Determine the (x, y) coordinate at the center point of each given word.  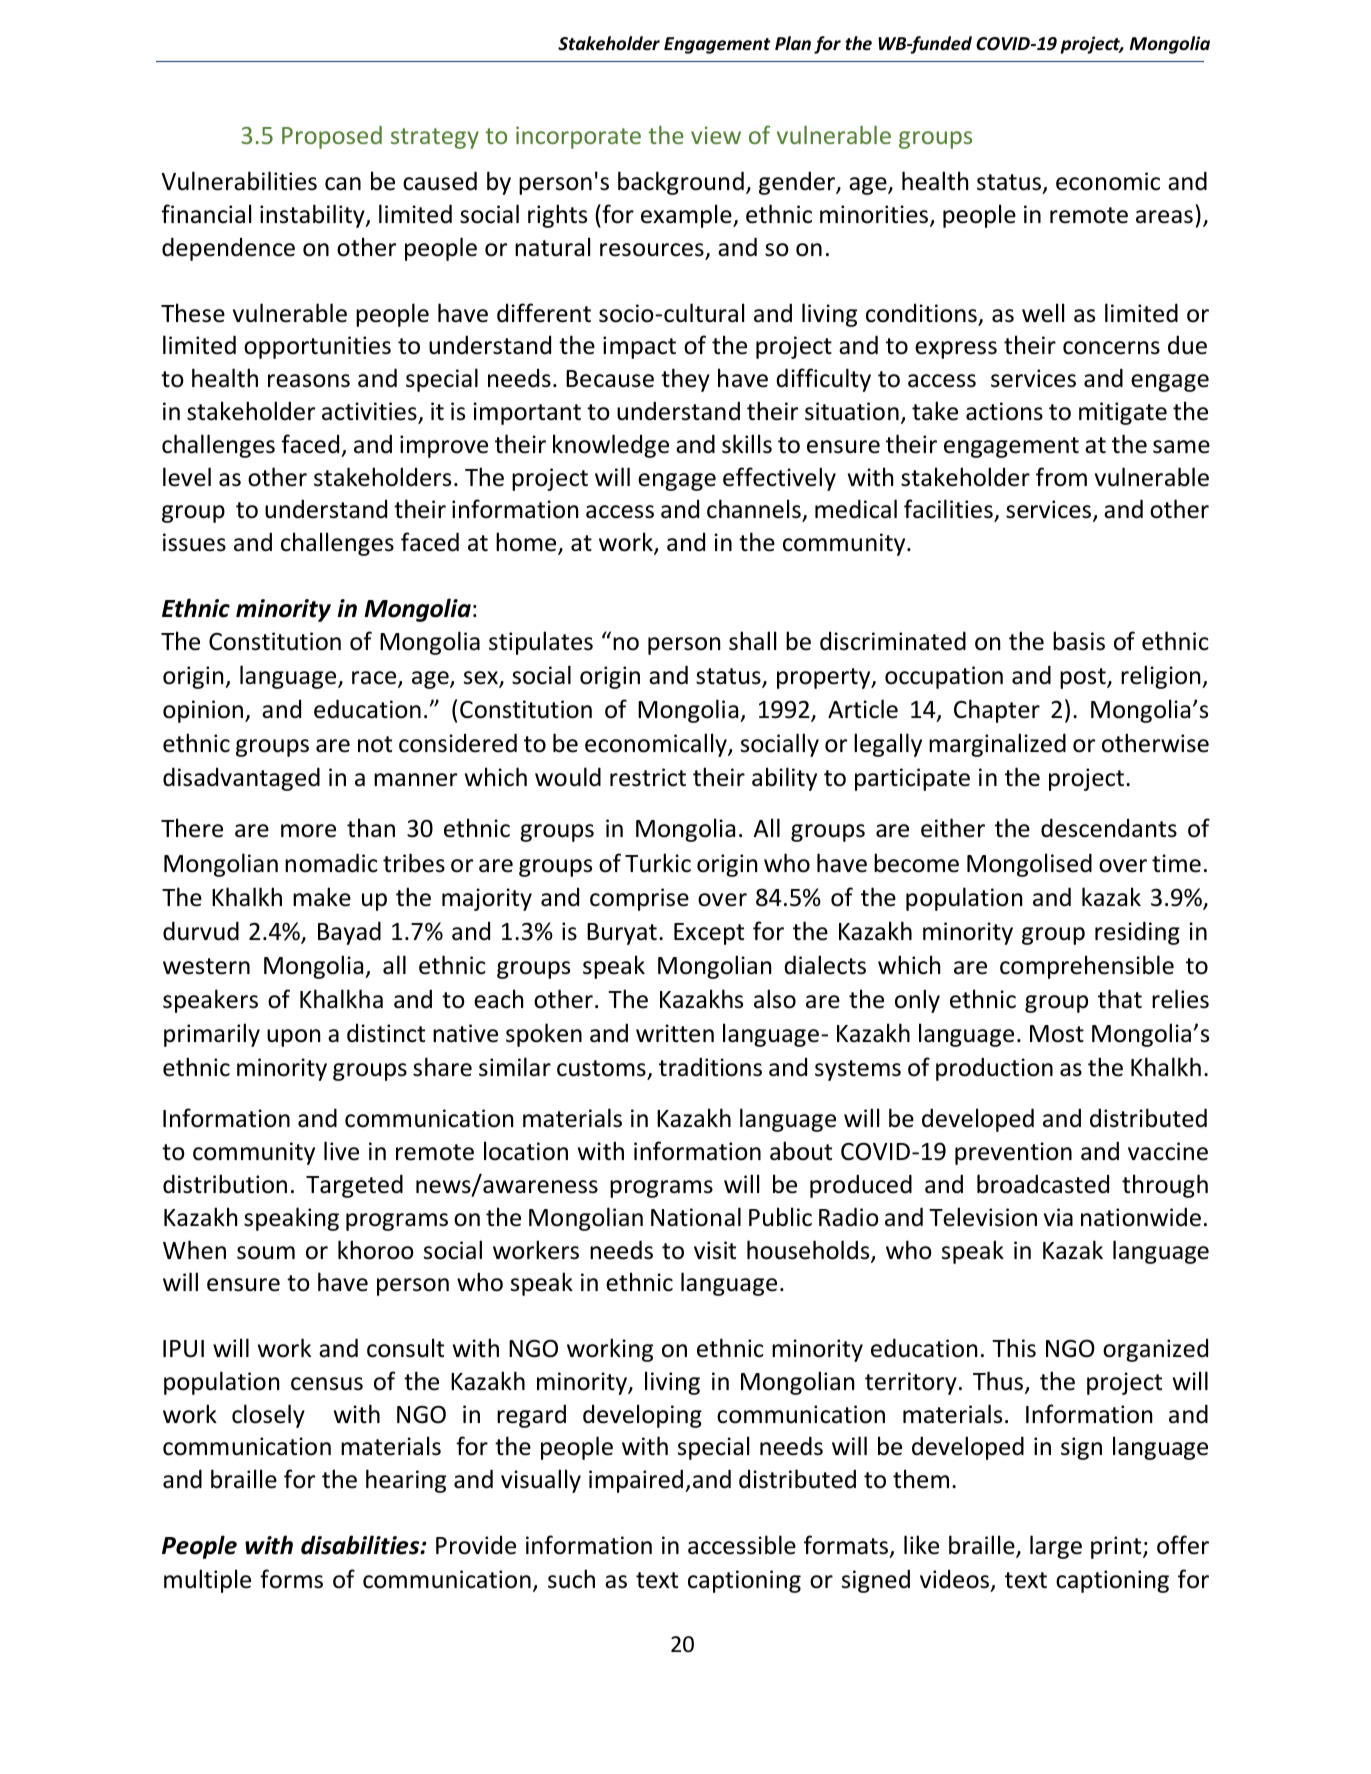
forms (291, 1579)
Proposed (332, 137)
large (1056, 1547)
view (716, 135)
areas (1164, 217)
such (571, 1579)
